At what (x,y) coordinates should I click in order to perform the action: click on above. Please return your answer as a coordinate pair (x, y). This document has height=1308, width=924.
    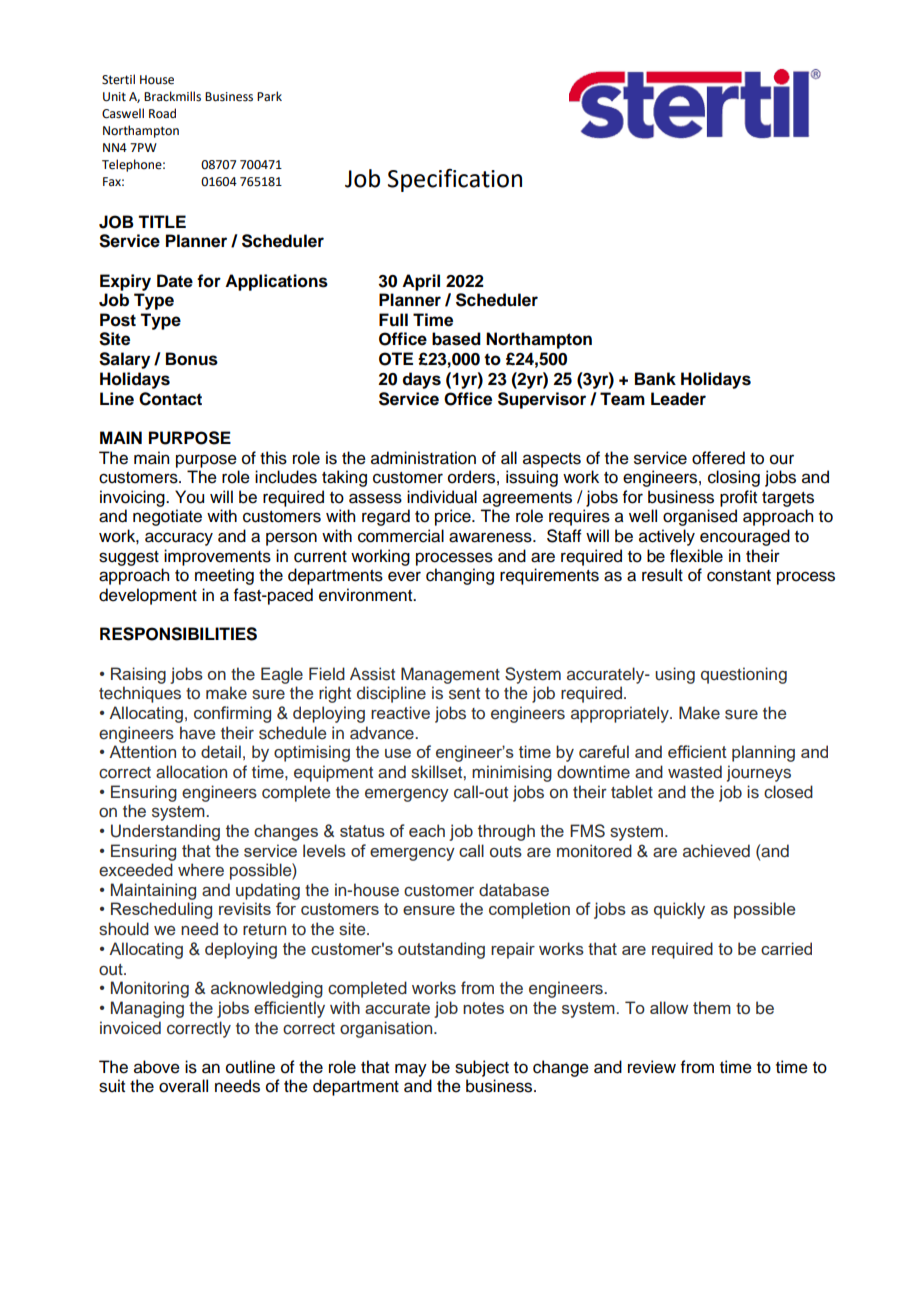
    Looking at the image, I should click on (157, 1067).
